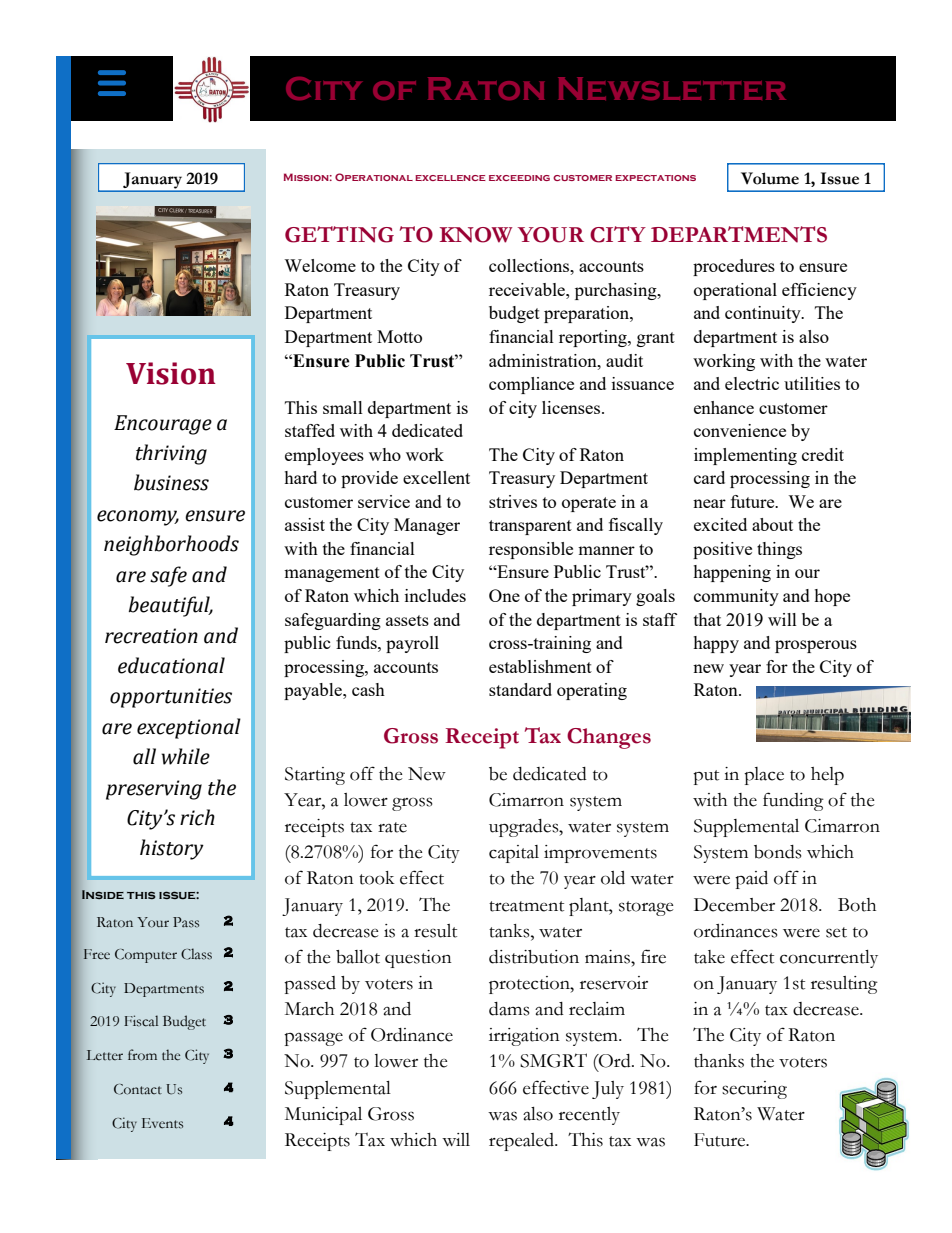  I want to click on Encourage, so click(163, 425).
